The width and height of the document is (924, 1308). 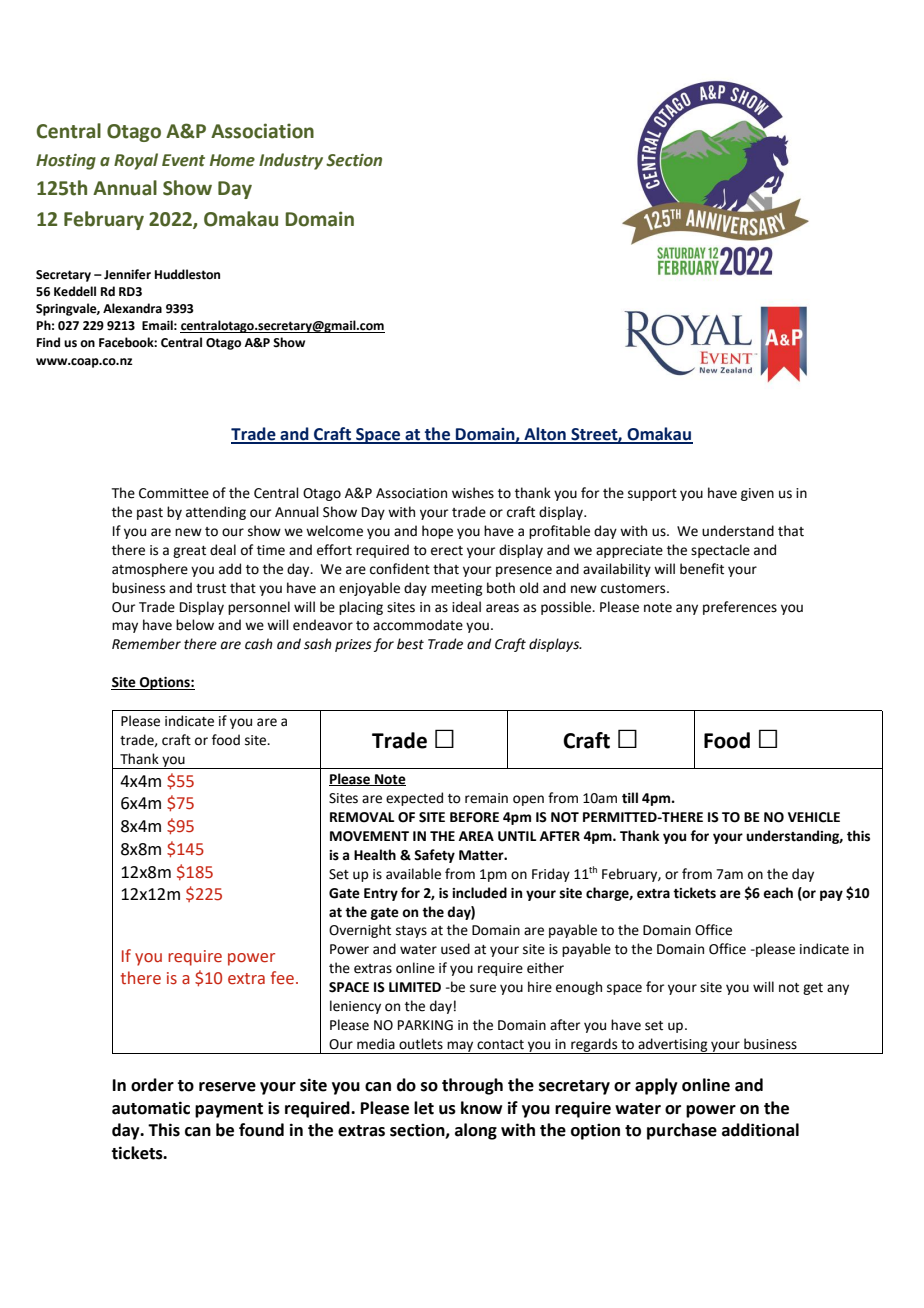 What do you see at coordinates (150, 514) in the document?
I see `past` at bounding box center [150, 514].
